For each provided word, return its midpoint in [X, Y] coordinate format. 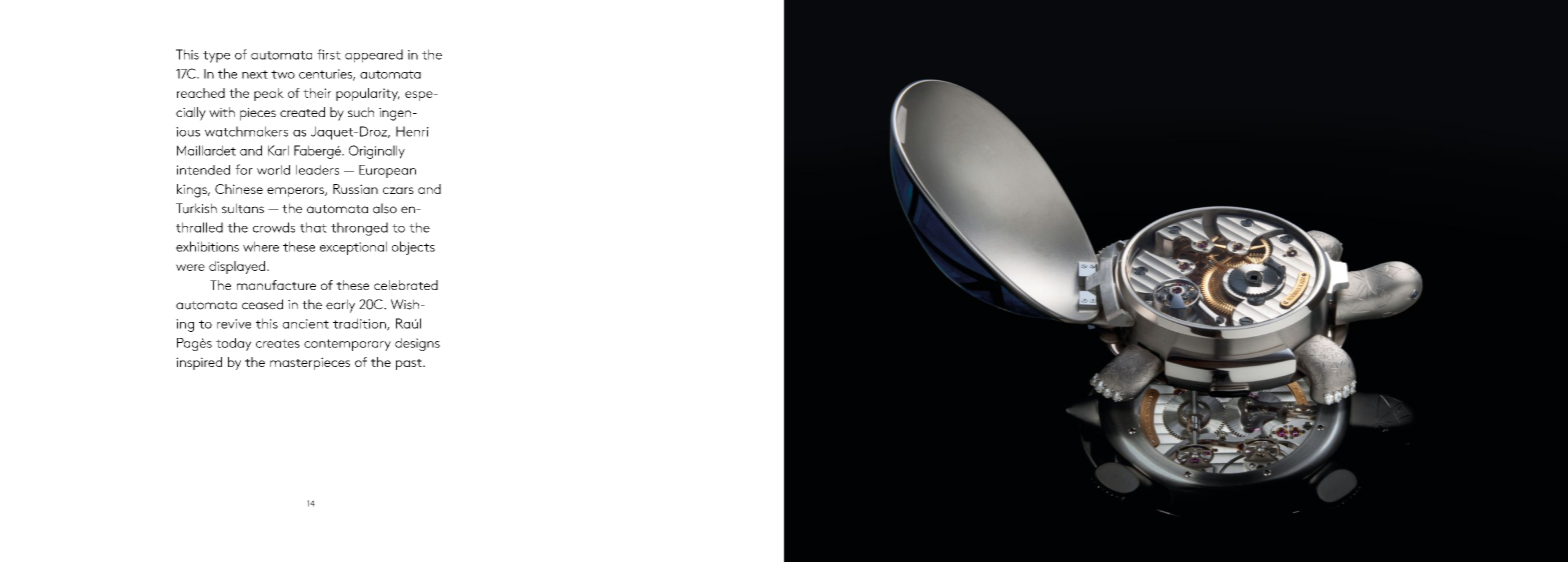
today [233, 344]
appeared [374, 56]
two [283, 74]
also [385, 208]
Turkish [196, 208]
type [216, 57]
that [313, 227]
